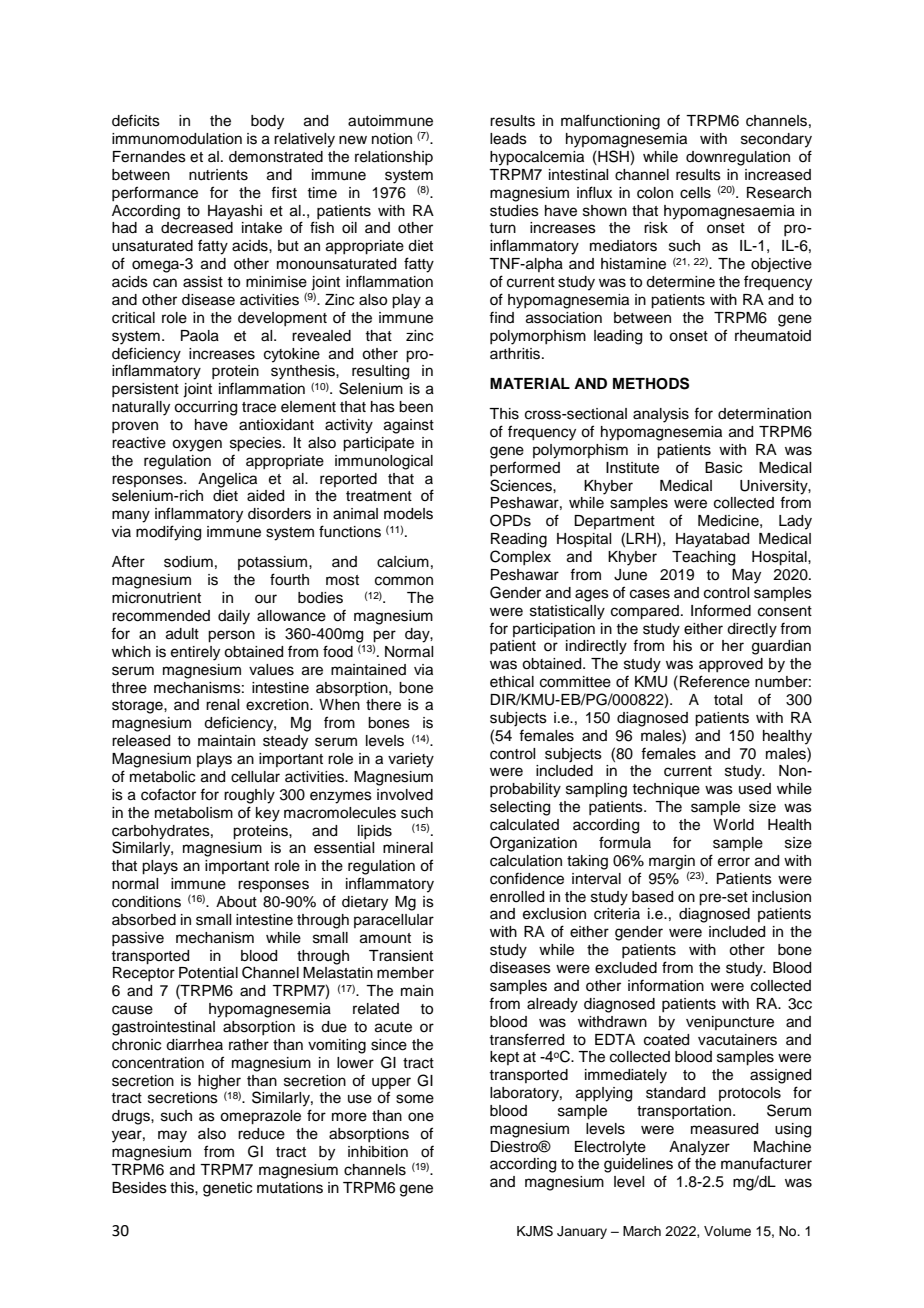 The image size is (924, 1308). Describe the element at coordinates (695, 193) in the image. I see `cells` at that location.
